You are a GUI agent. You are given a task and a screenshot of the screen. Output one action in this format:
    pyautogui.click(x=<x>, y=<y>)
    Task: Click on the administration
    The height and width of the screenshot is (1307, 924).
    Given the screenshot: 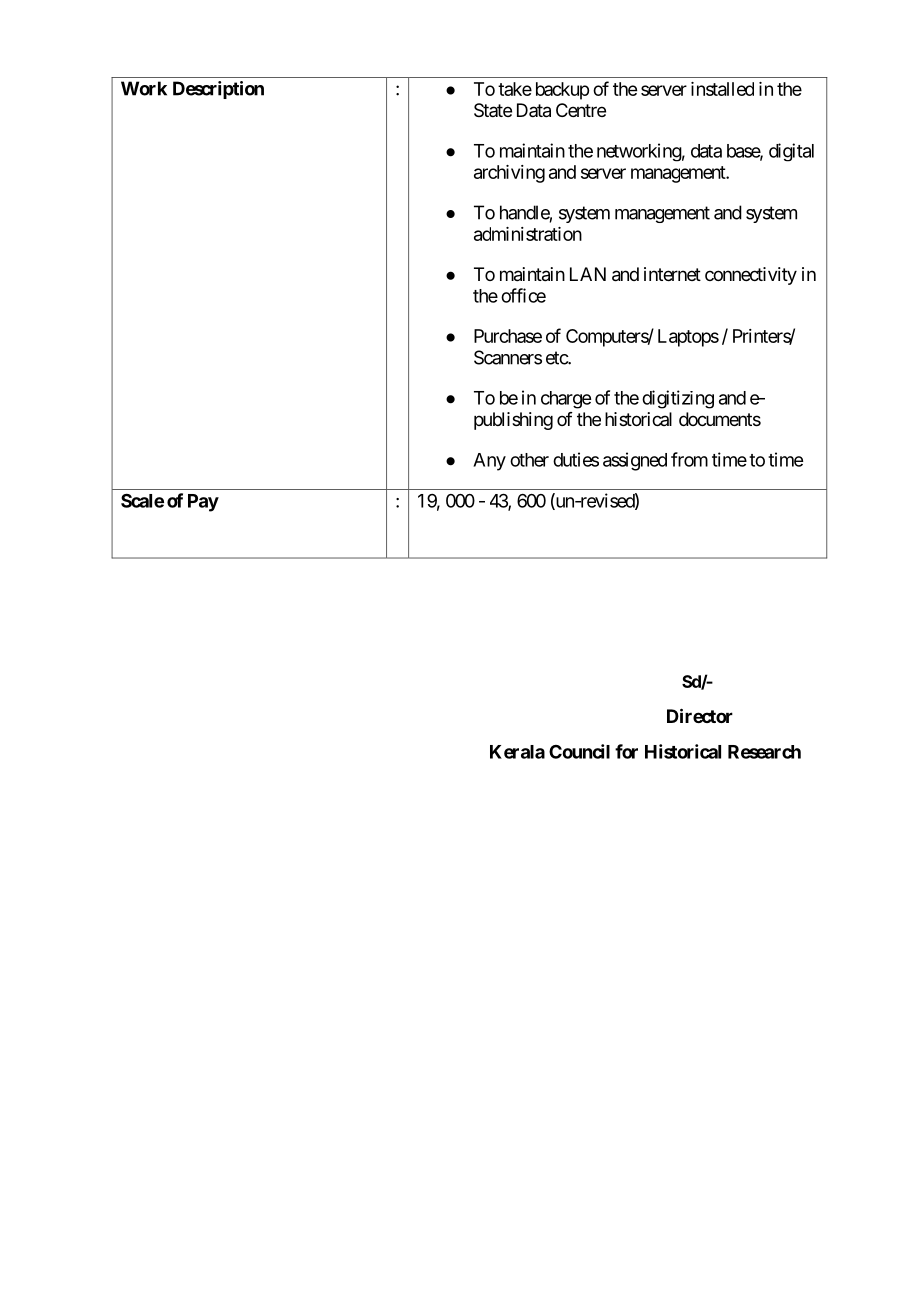 What is the action you would take?
    pyautogui.click(x=528, y=234)
